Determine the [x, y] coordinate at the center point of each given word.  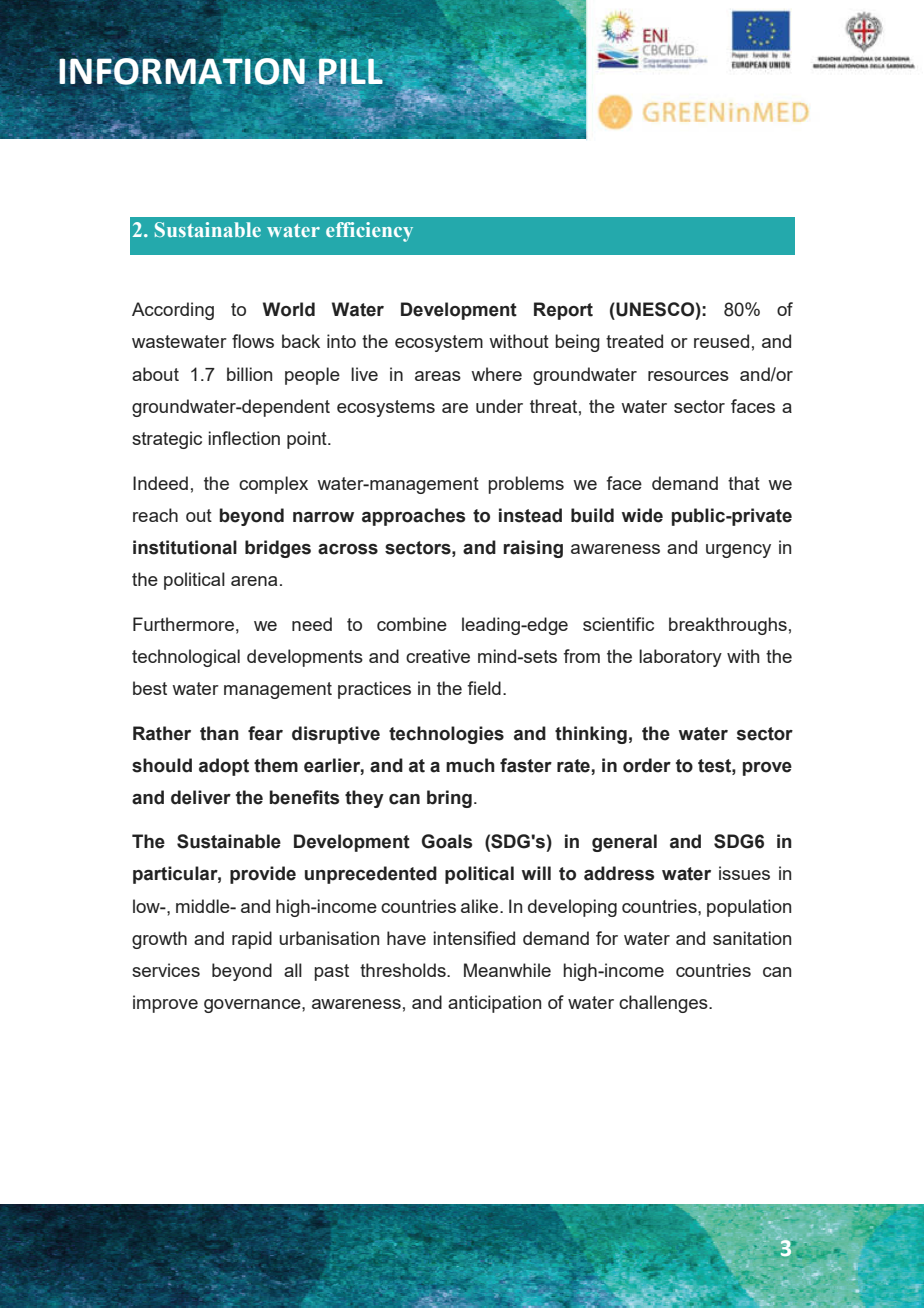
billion [249, 374]
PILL [351, 71]
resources [688, 376]
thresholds [404, 970]
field [484, 688]
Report [563, 311]
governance [253, 1006]
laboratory [680, 658]
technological [186, 658]
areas [438, 376]
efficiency [369, 232]
